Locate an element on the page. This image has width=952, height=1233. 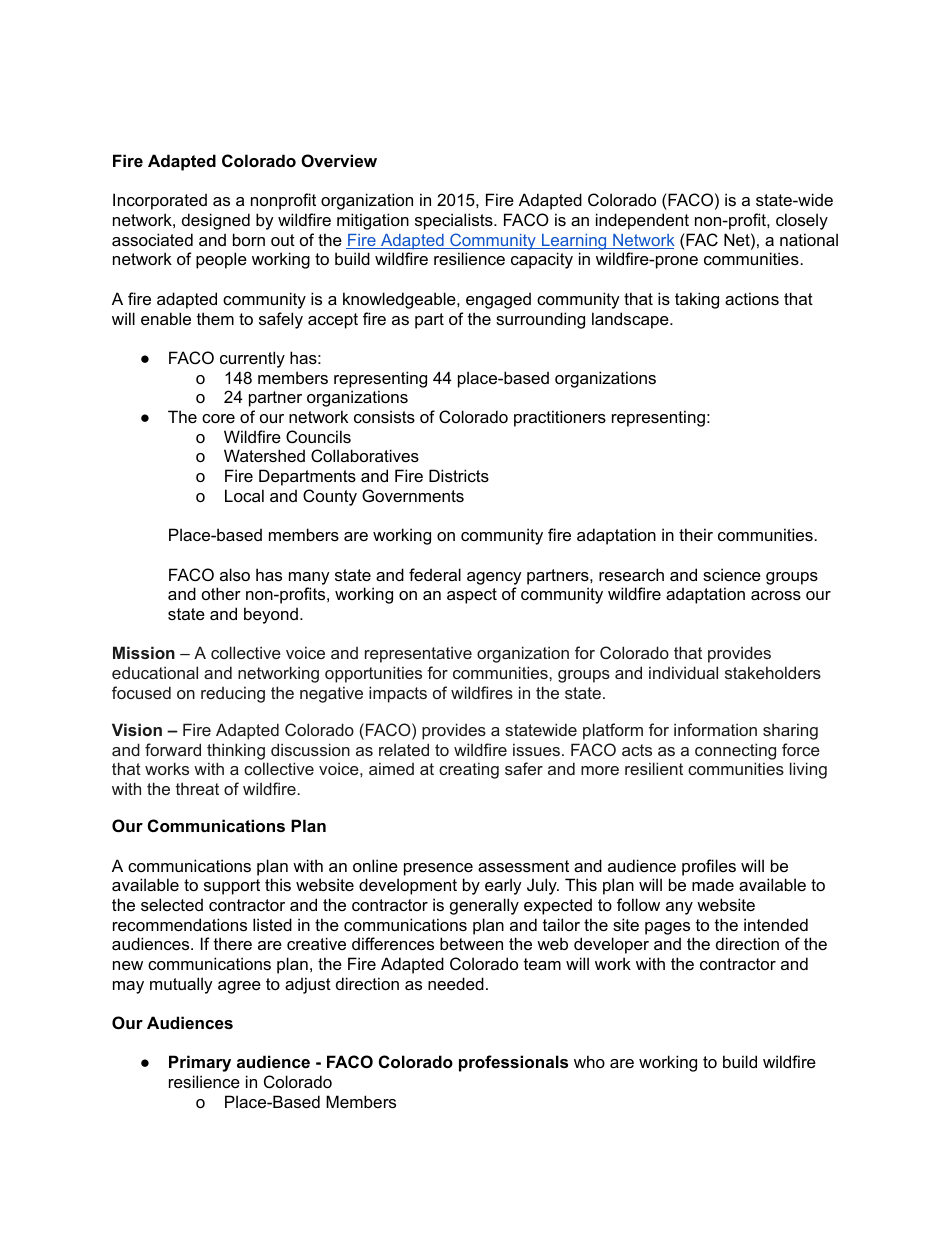
other is located at coordinates (221, 593).
